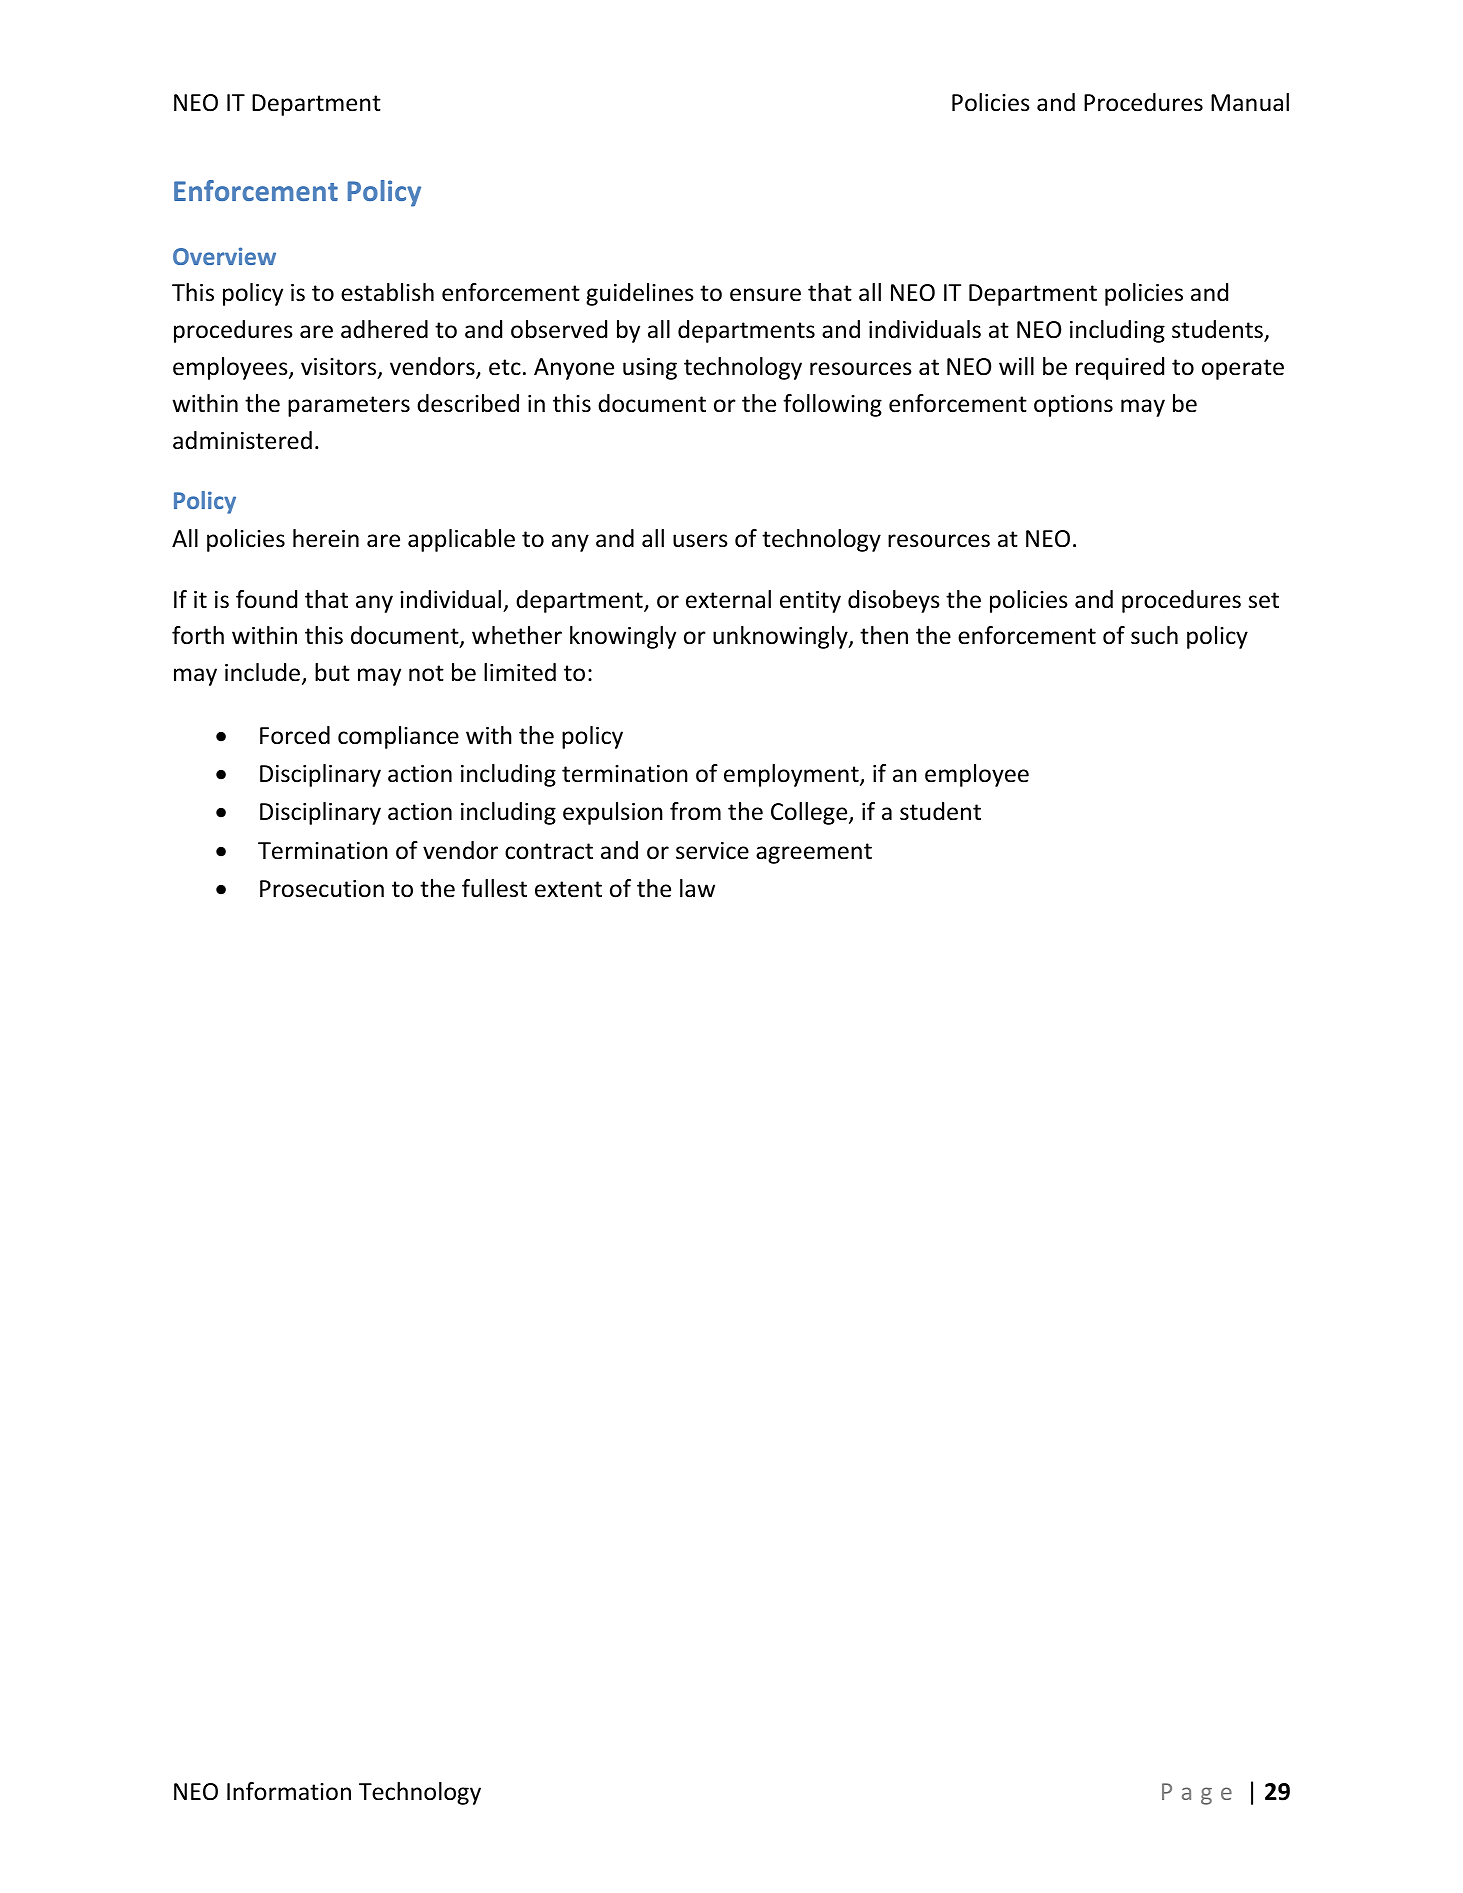  I want to click on options, so click(1073, 406).
